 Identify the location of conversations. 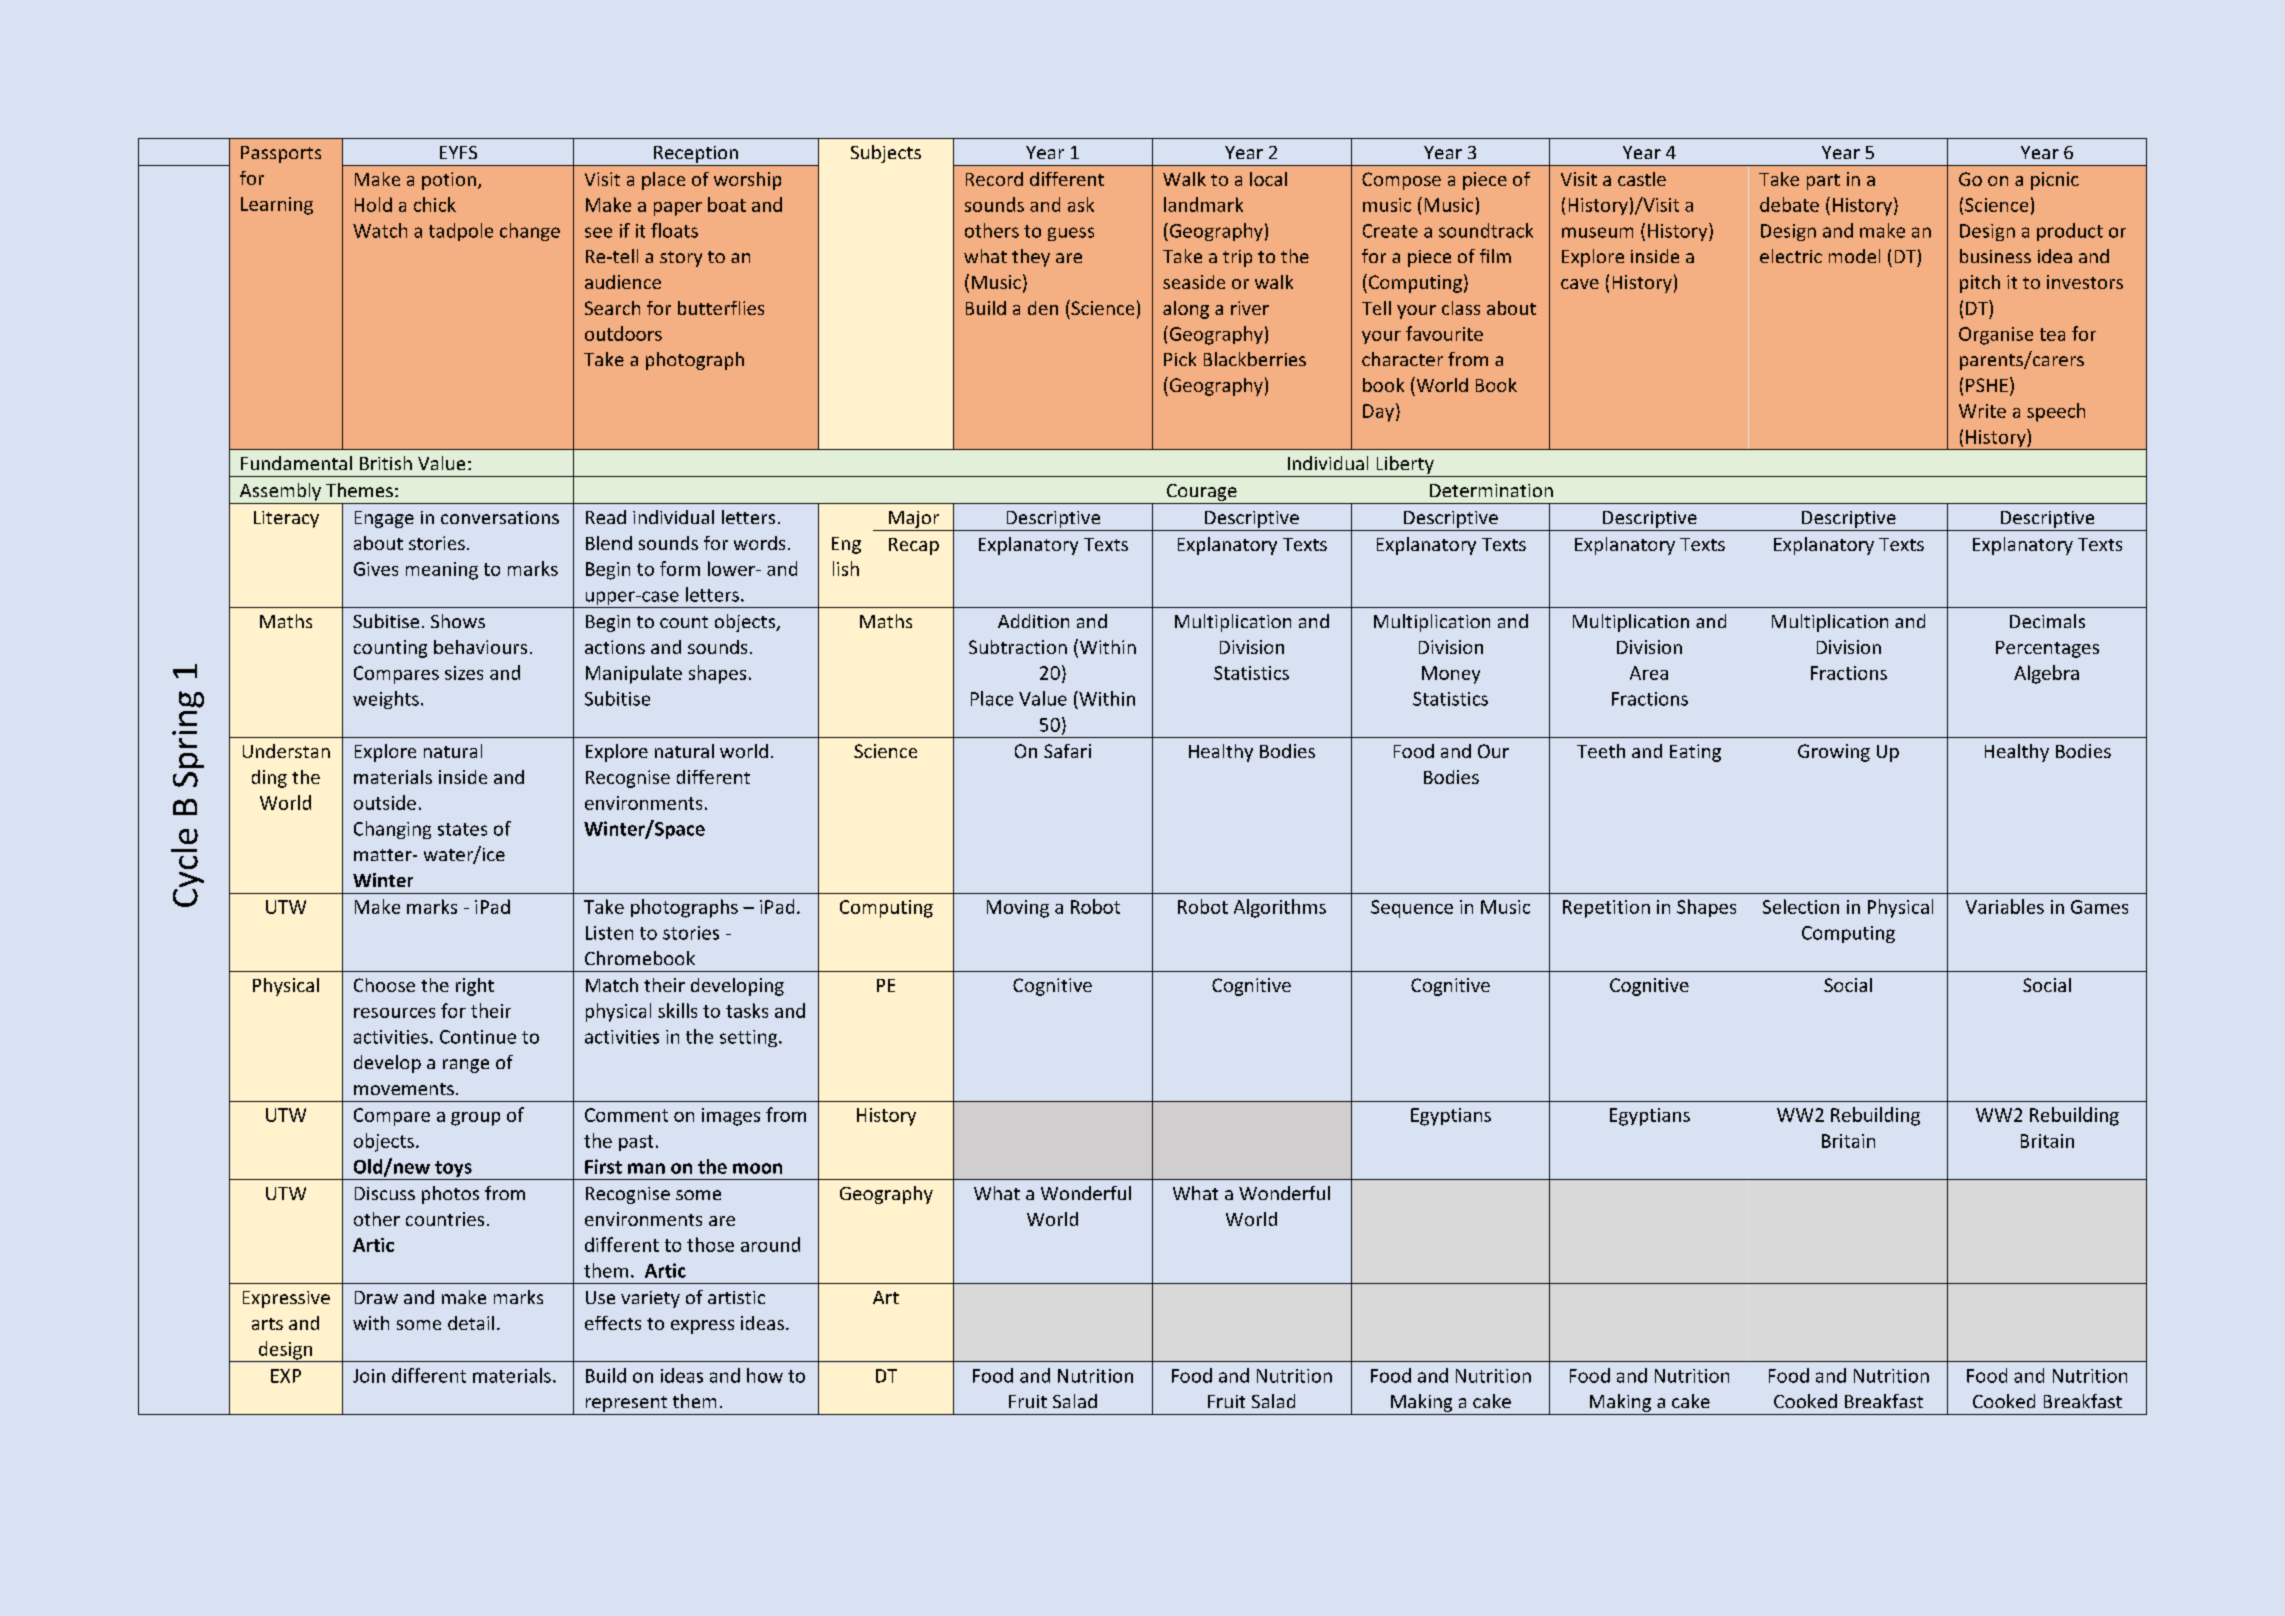
(500, 517).
